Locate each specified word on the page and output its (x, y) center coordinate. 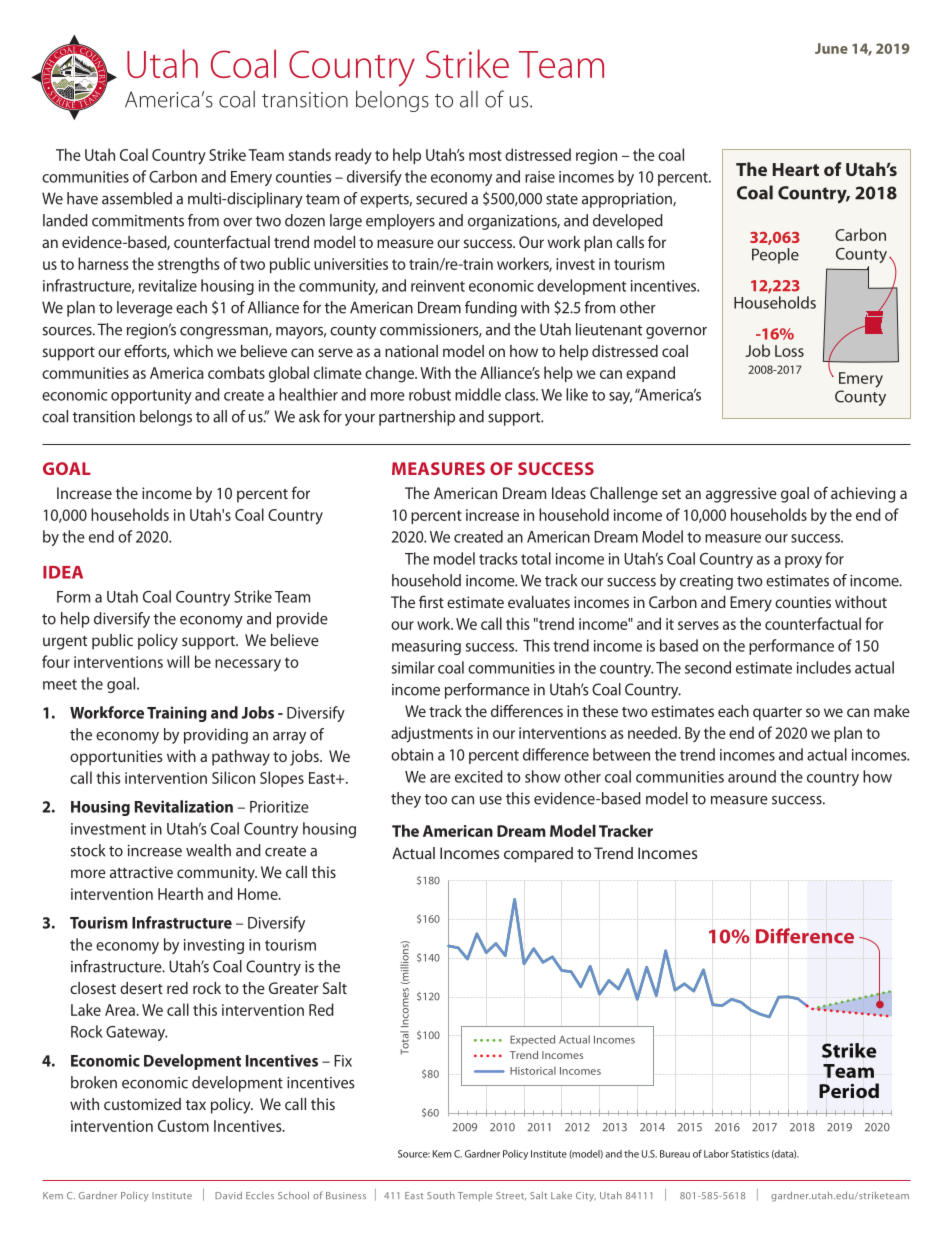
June (831, 48)
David (228, 1195)
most (485, 155)
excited (479, 776)
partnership (417, 418)
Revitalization (184, 806)
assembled (137, 198)
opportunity (151, 396)
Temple (475, 1196)
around (752, 776)
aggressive (741, 495)
